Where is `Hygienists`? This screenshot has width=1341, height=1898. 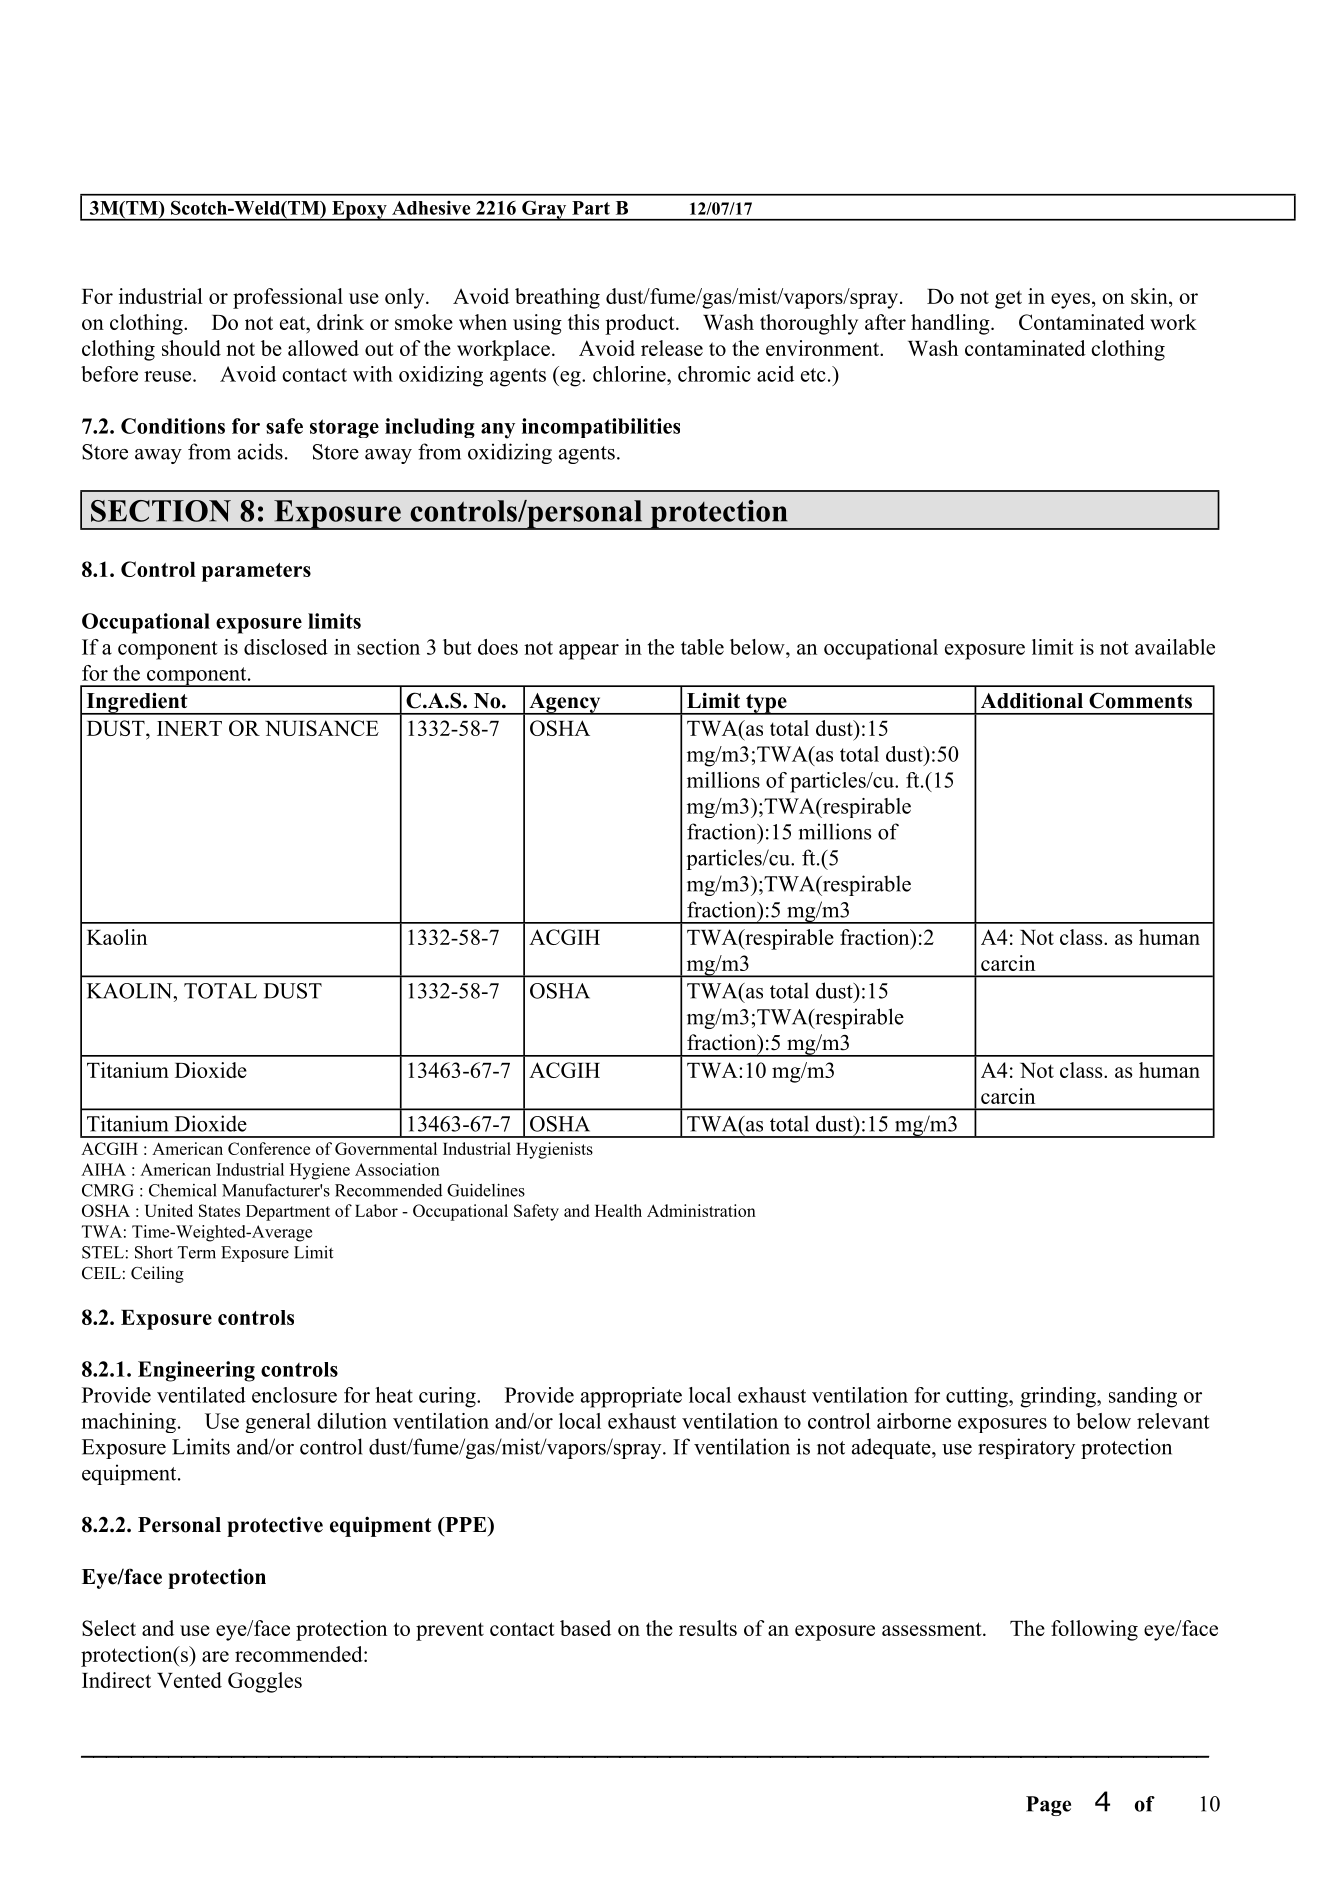 Hygienists is located at coordinates (554, 1150).
